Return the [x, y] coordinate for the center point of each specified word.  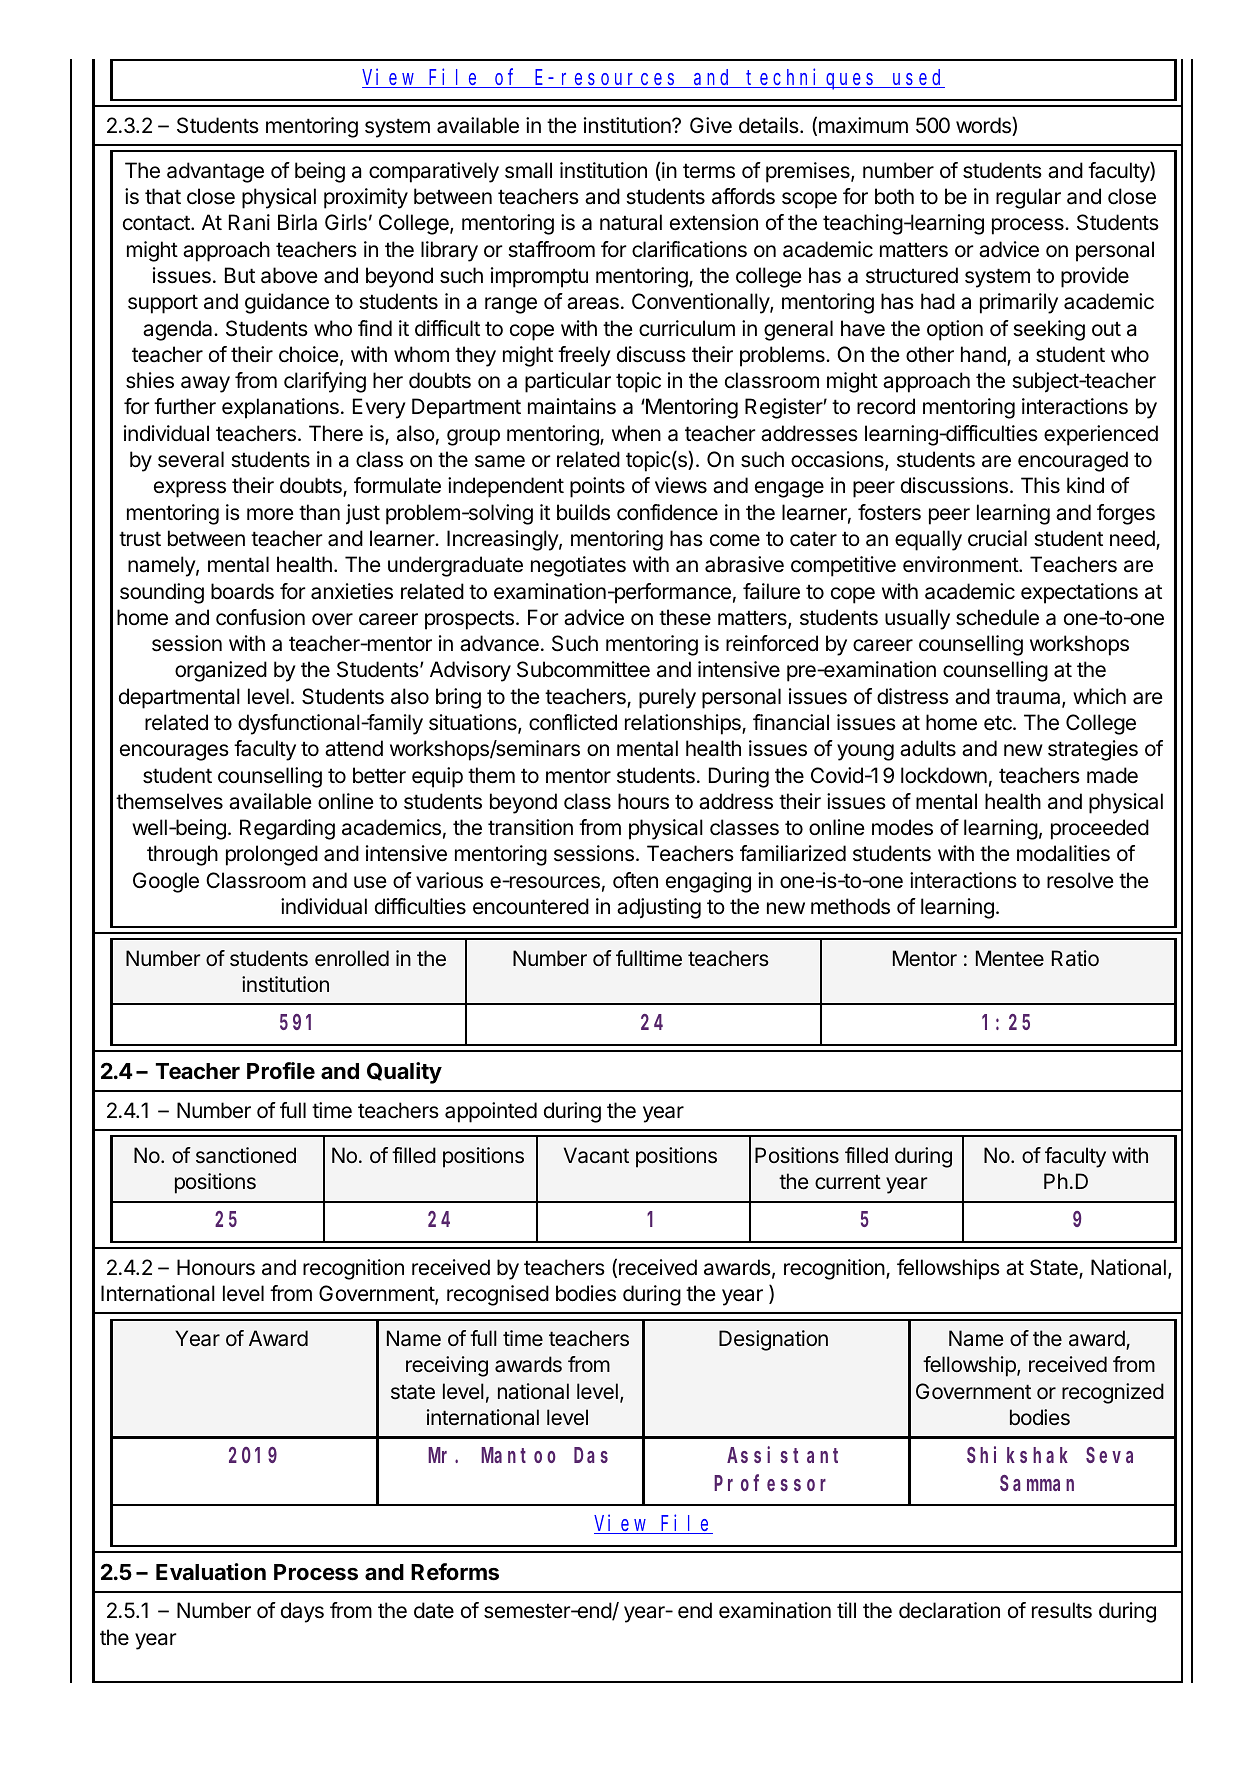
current [848, 1182]
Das [591, 1456]
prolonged [272, 855]
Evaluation [211, 1571]
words [984, 126]
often [635, 880]
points [597, 487]
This [1040, 485]
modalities [1063, 853]
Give [711, 125]
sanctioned [246, 1155]
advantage [215, 172]
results [1062, 1610]
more [270, 514]
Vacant [596, 1155]
